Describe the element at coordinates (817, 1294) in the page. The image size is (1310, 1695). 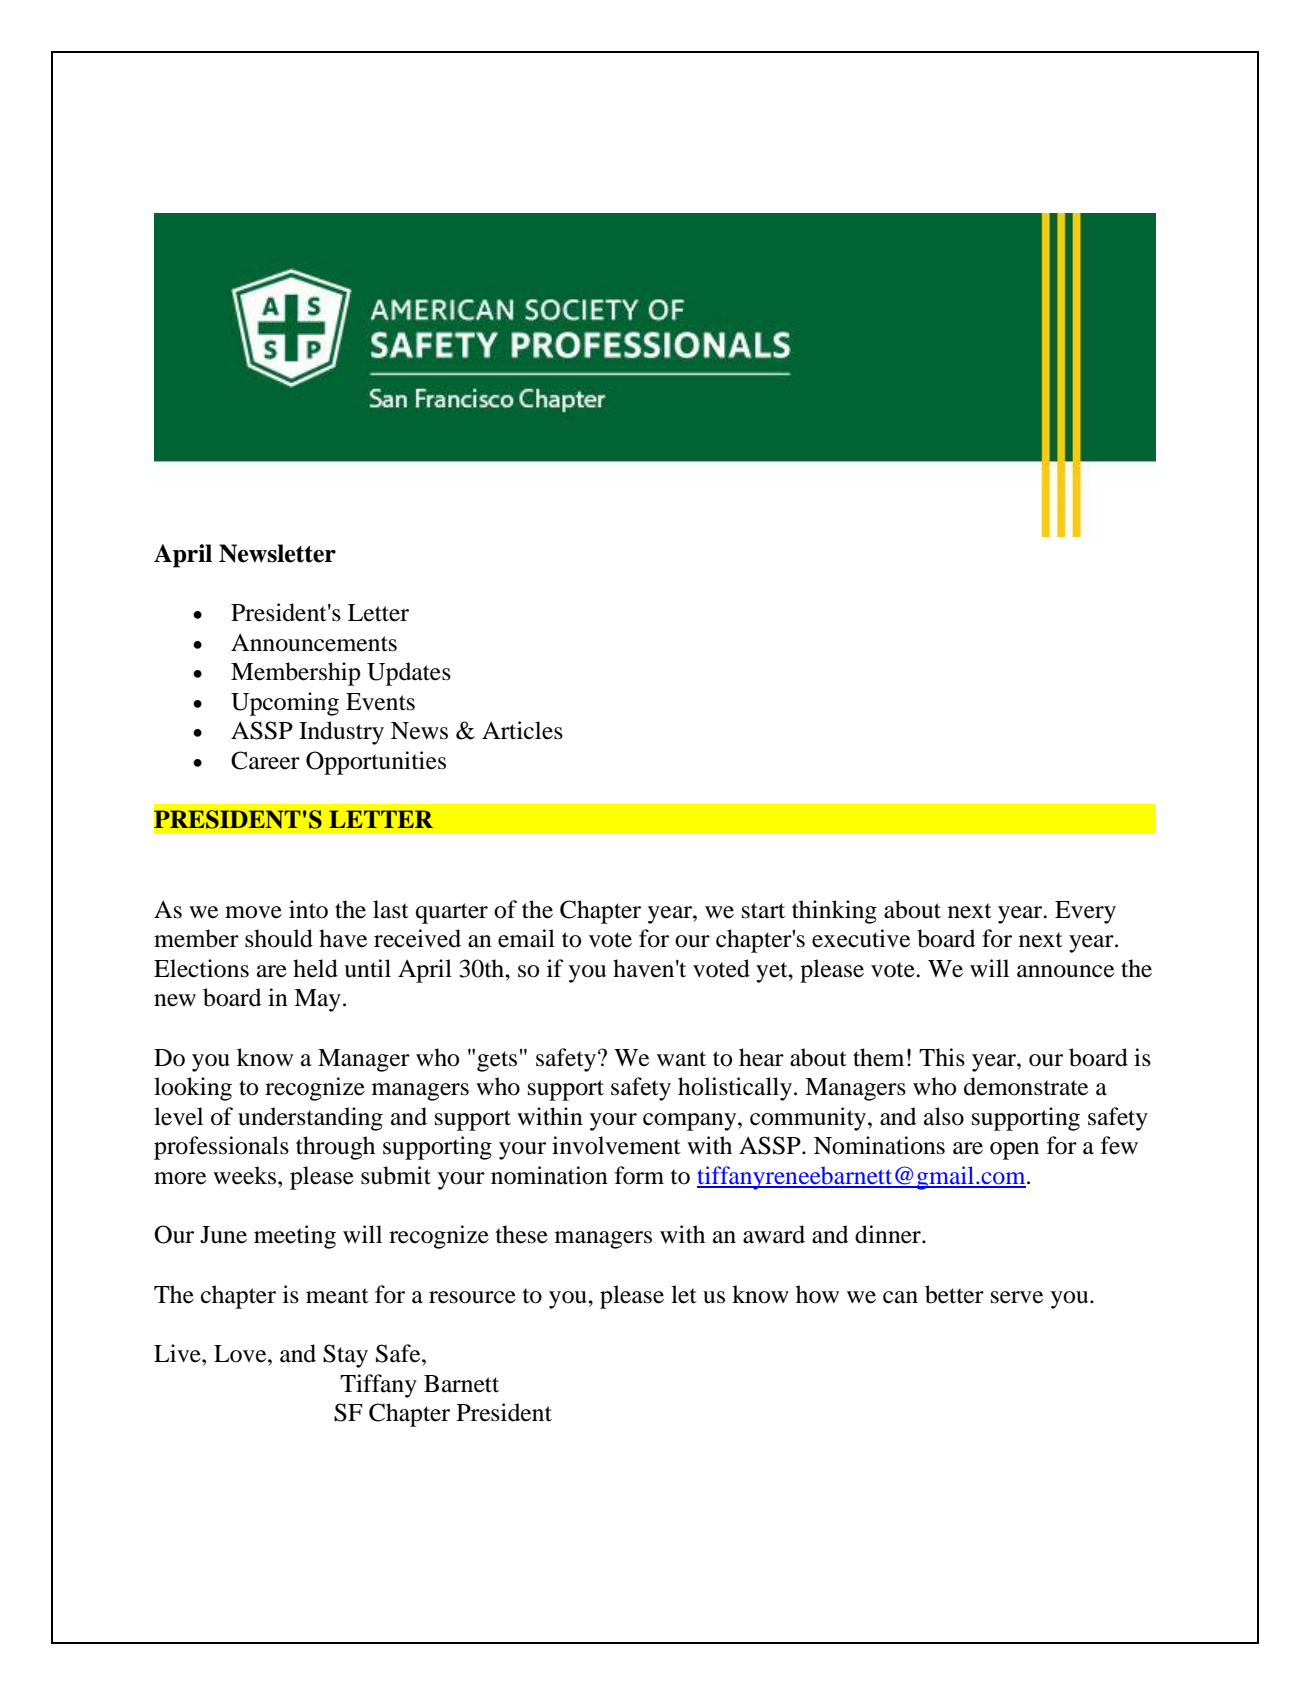
I see `how` at that location.
